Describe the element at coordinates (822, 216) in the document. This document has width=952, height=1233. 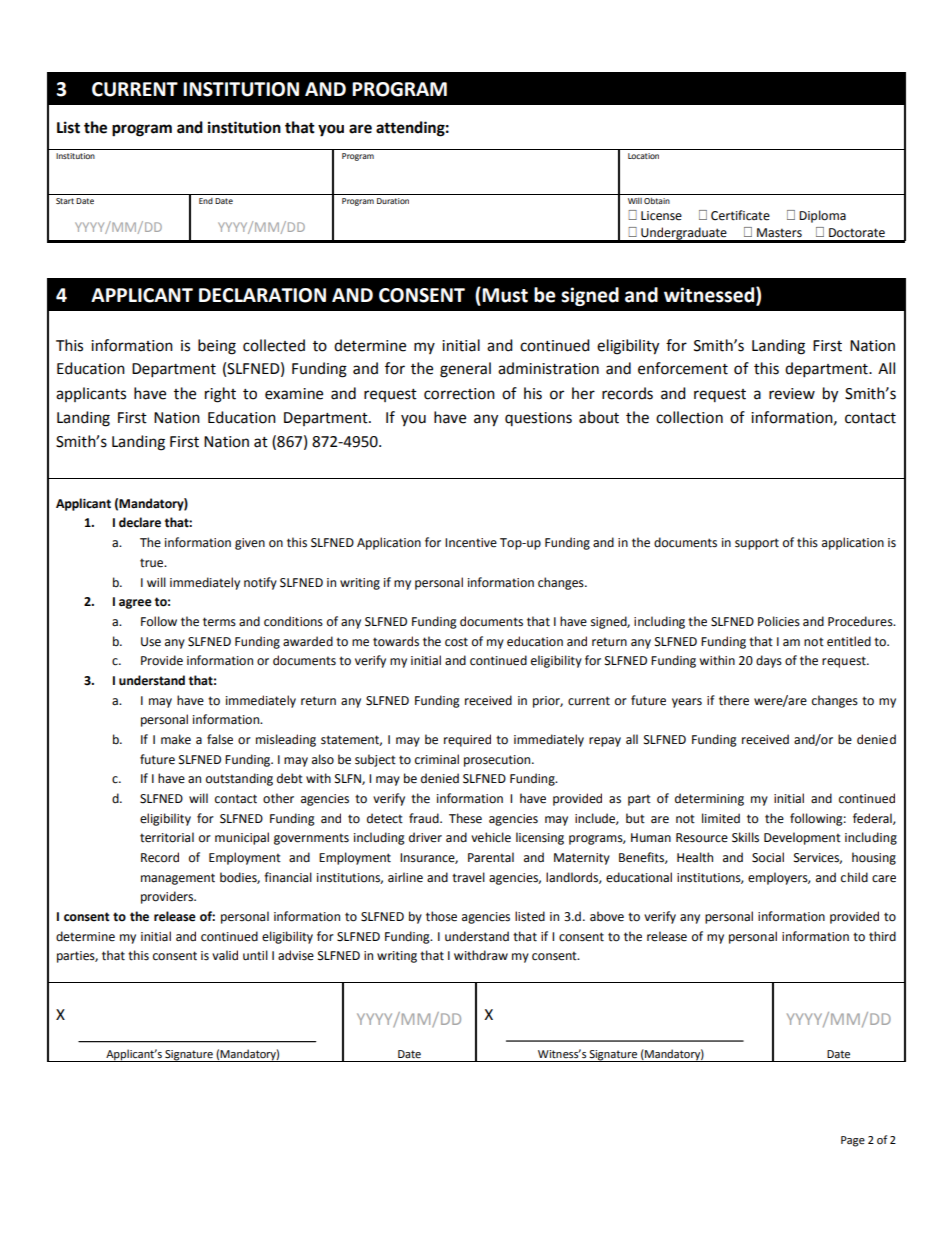
I see `Diploma` at that location.
